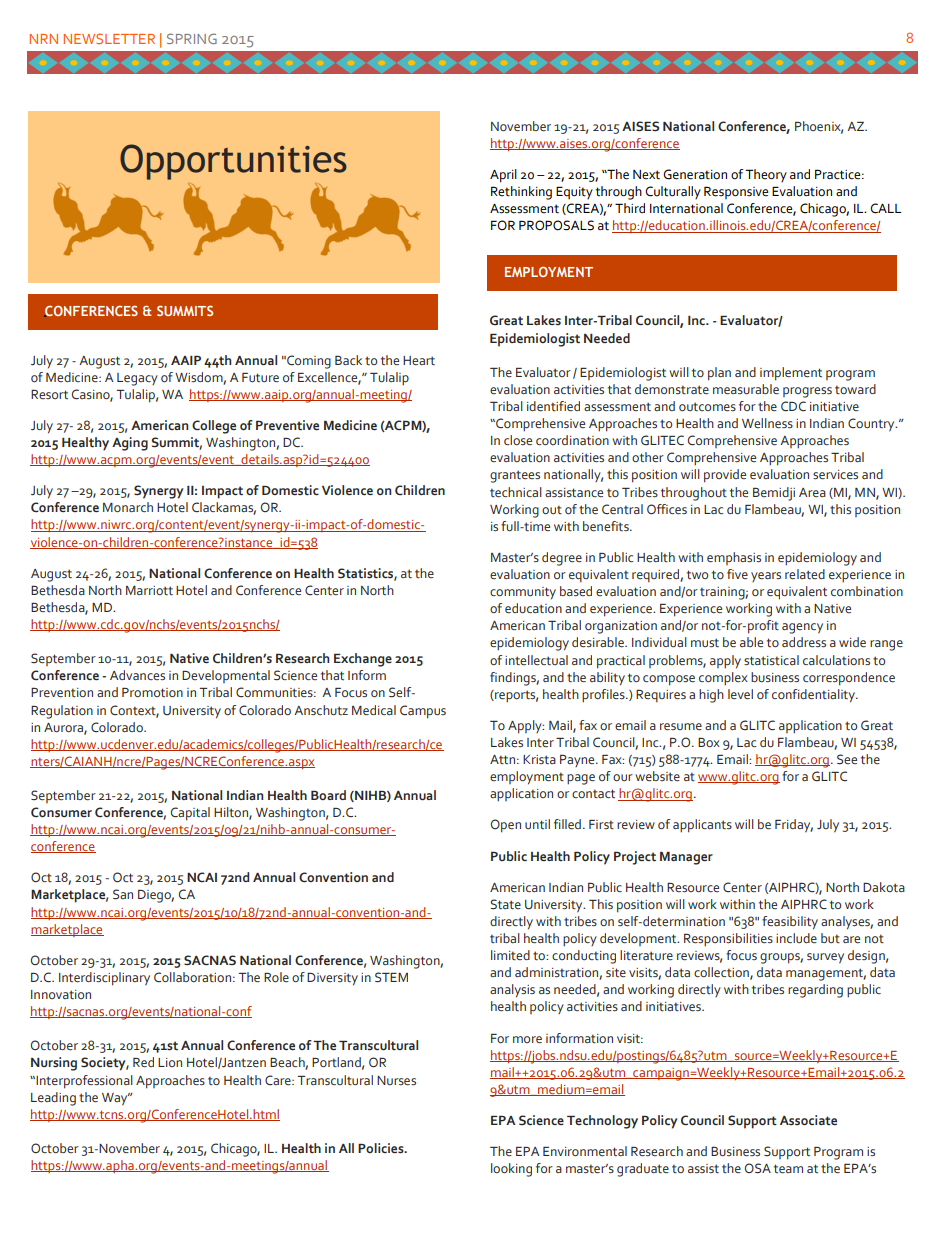 The height and width of the image is (1233, 952). Describe the element at coordinates (503, 176) in the image. I see `April` at that location.
